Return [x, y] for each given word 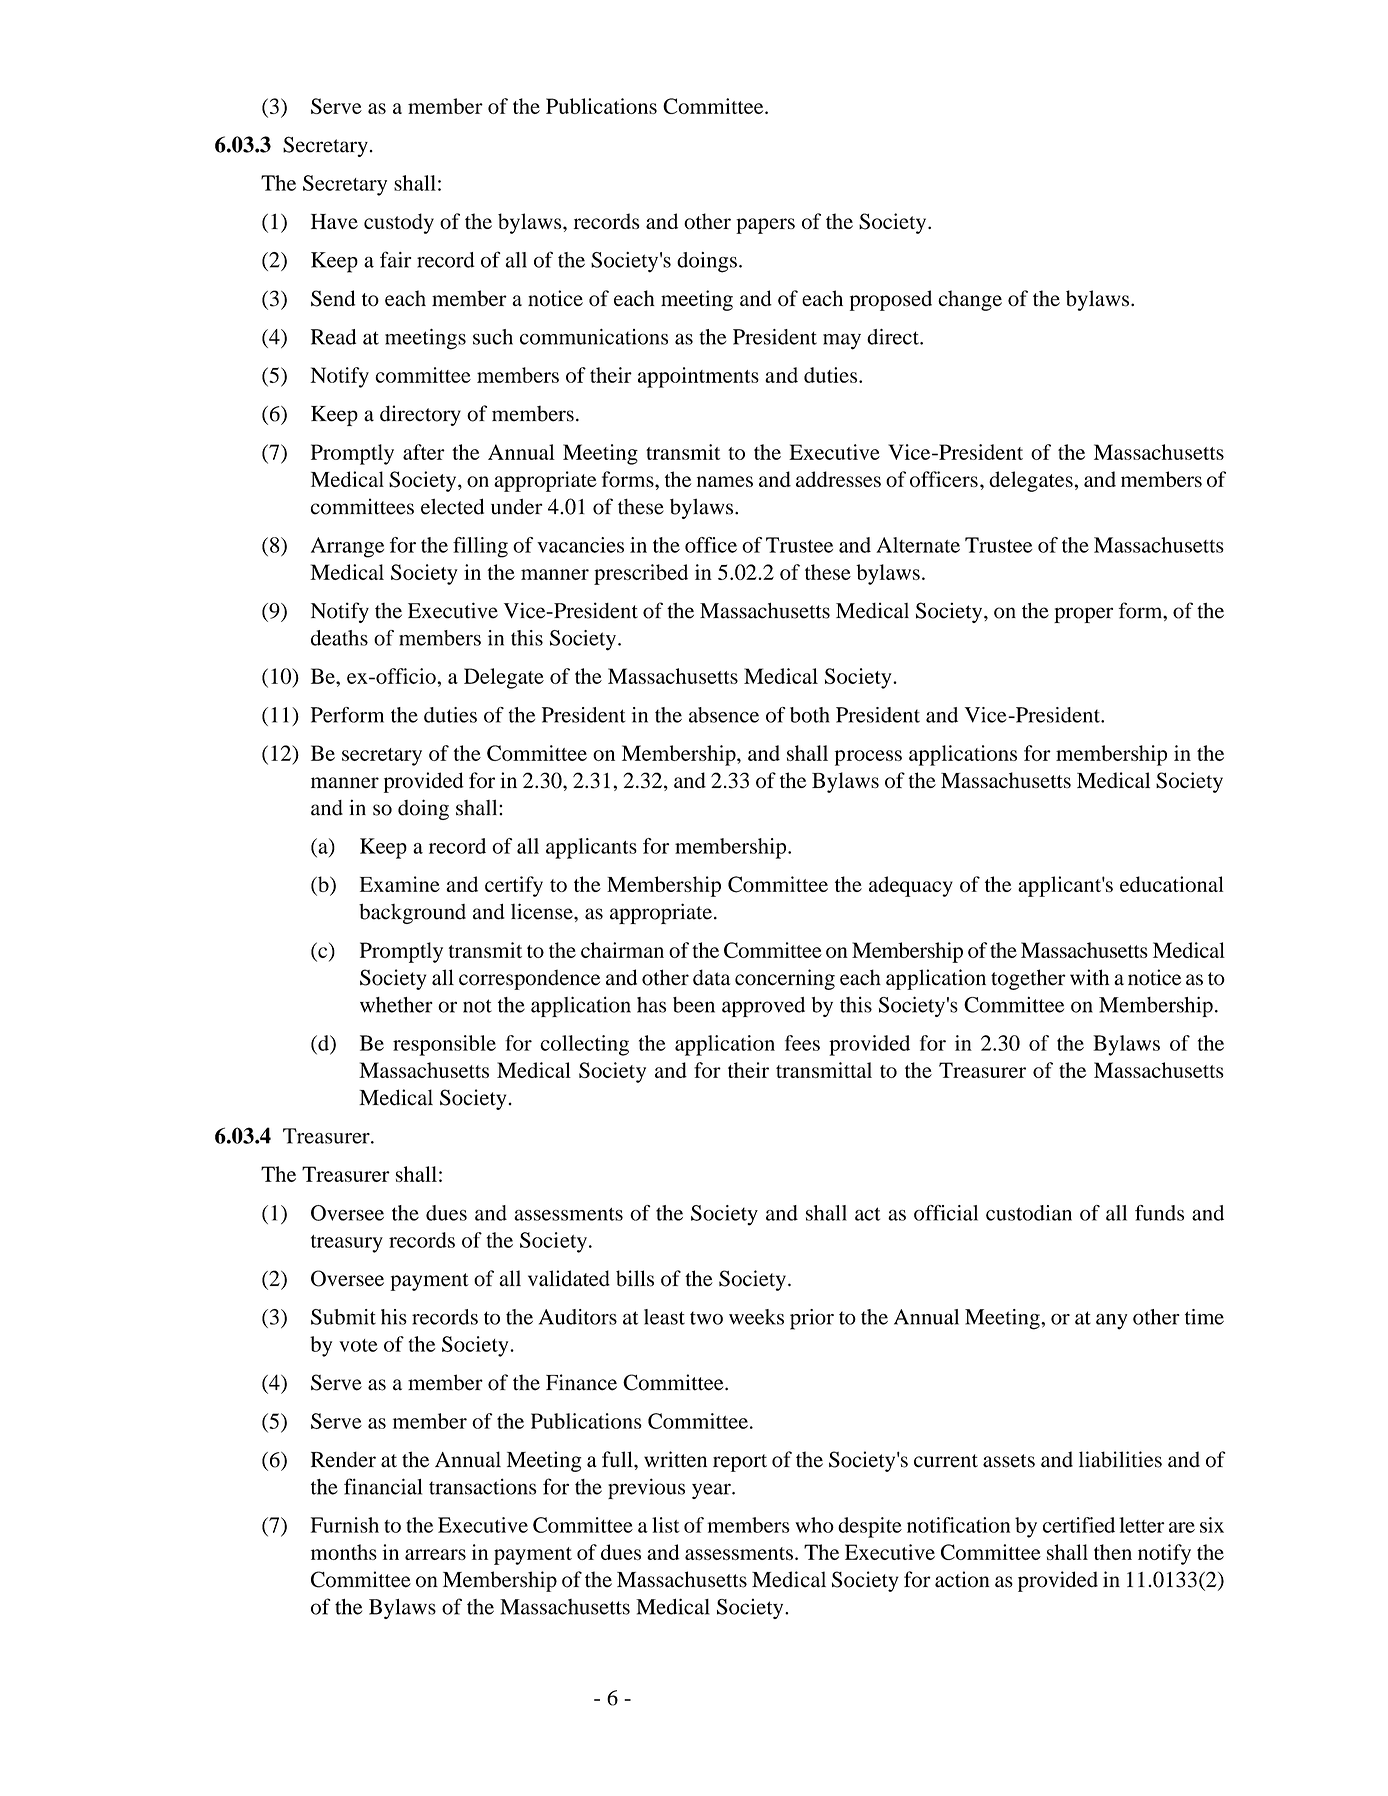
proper [1083, 615]
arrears [435, 1554]
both [810, 715]
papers [765, 226]
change [970, 300]
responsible [444, 1045]
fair [395, 259]
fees [802, 1043]
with [1090, 977]
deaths [339, 638]
